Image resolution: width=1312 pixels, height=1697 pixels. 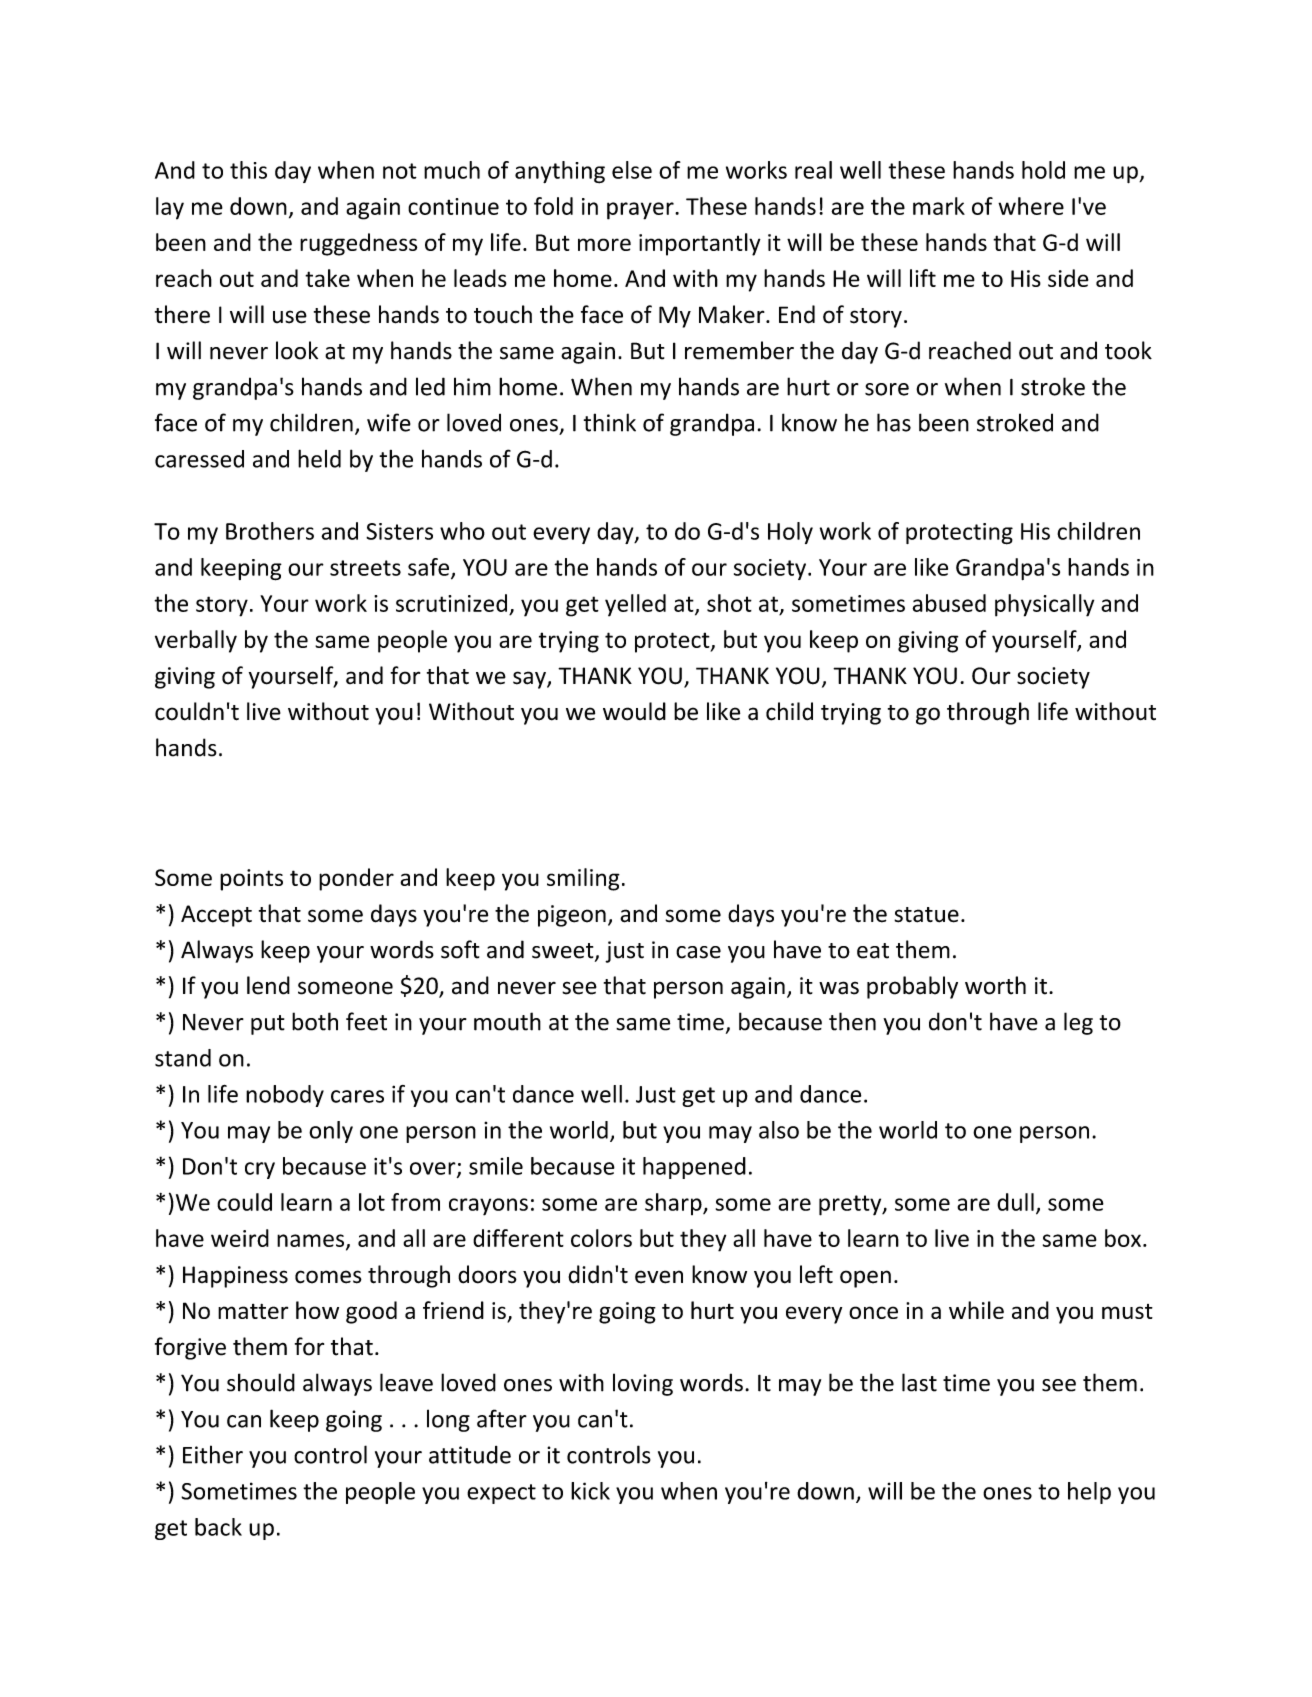 What do you see at coordinates (248, 170) in the screenshot?
I see `this` at bounding box center [248, 170].
